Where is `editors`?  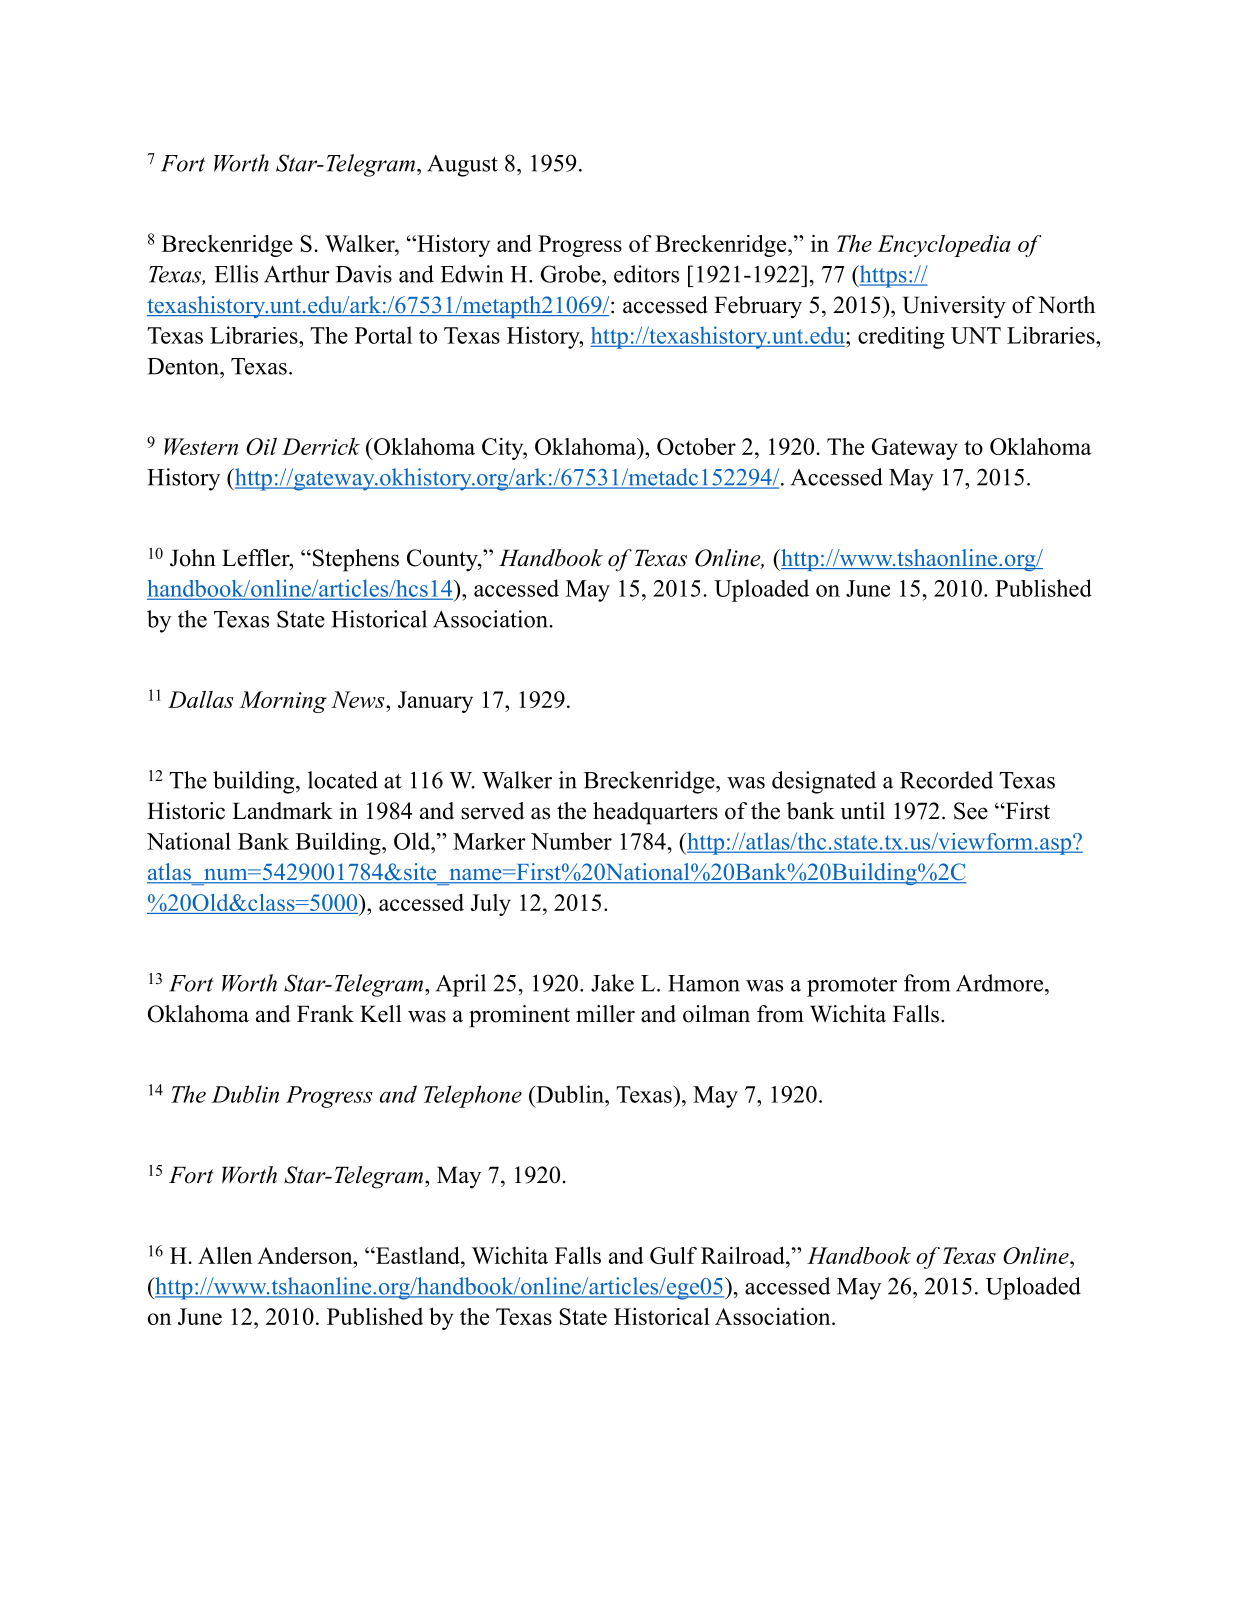
editors is located at coordinates (646, 274).
